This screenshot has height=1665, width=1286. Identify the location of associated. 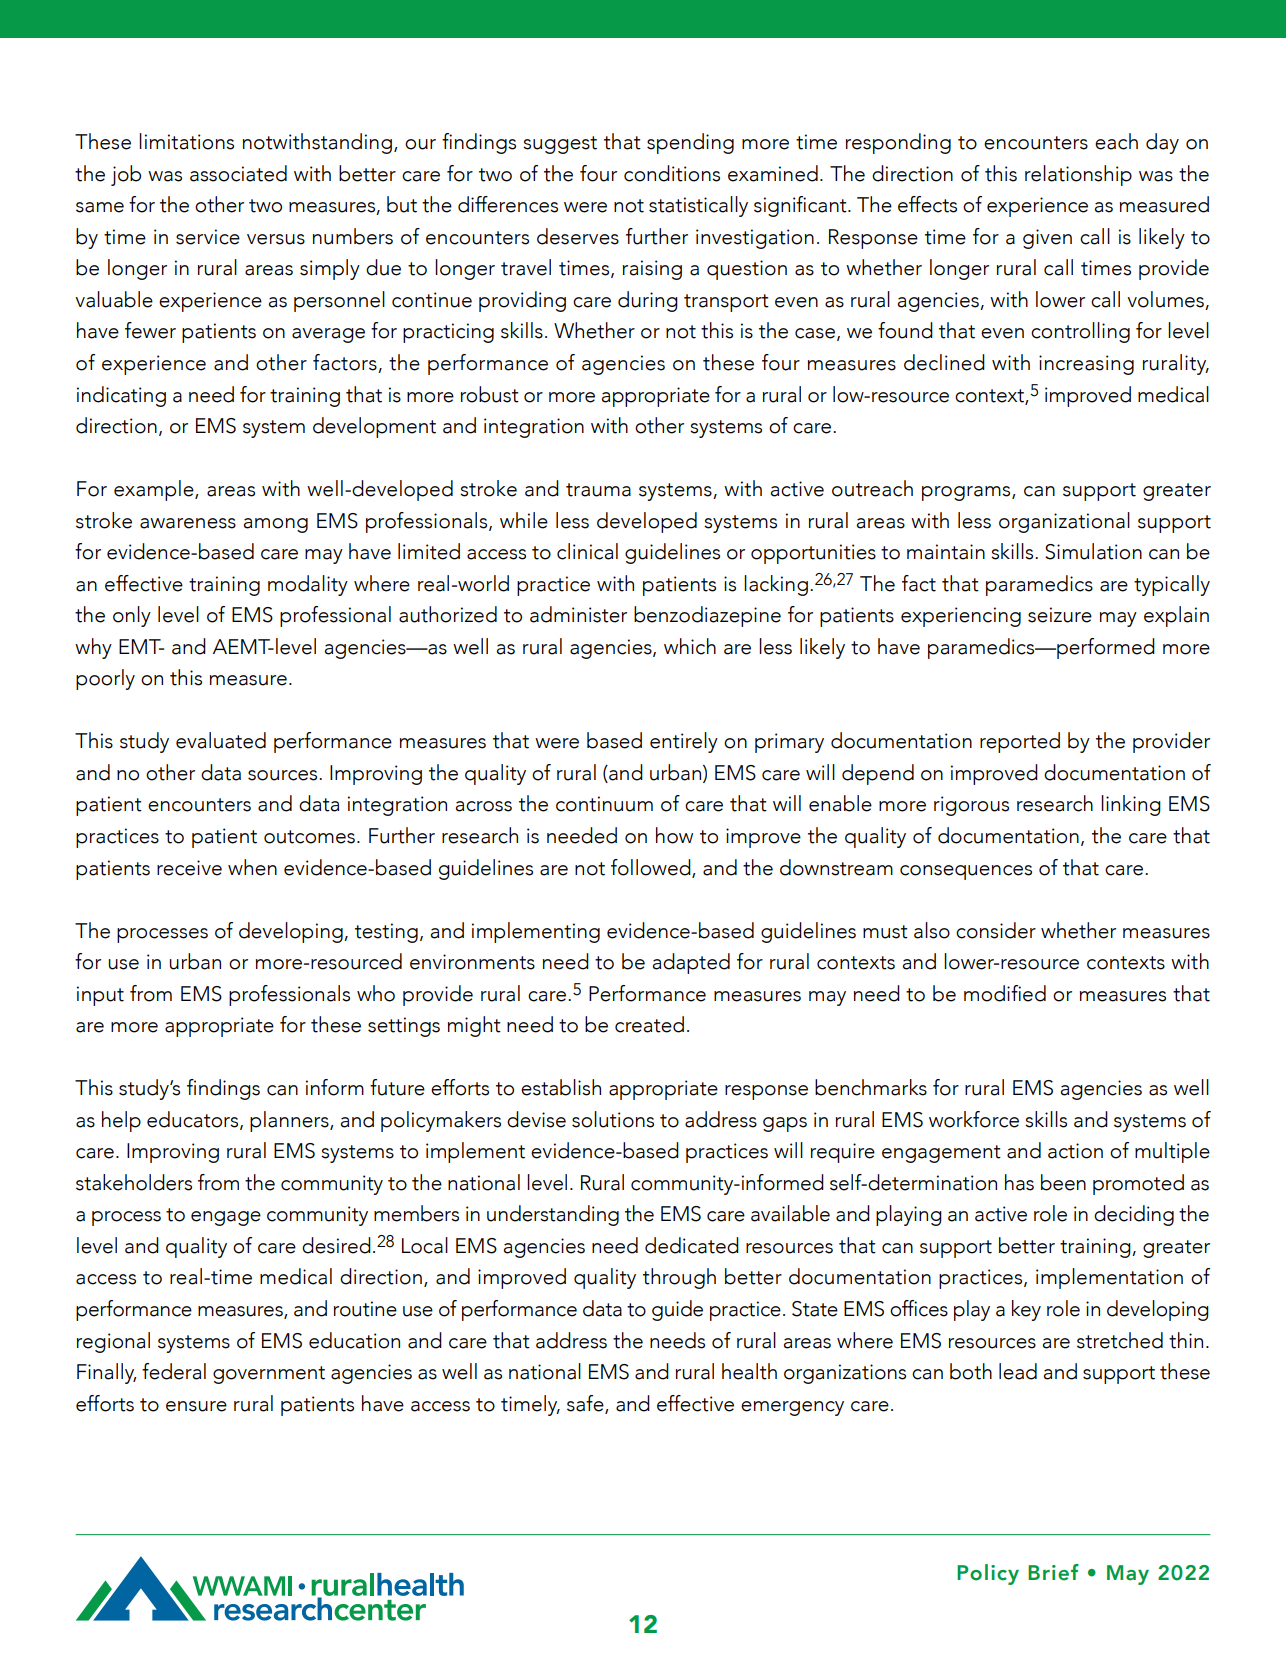
(238, 173).
